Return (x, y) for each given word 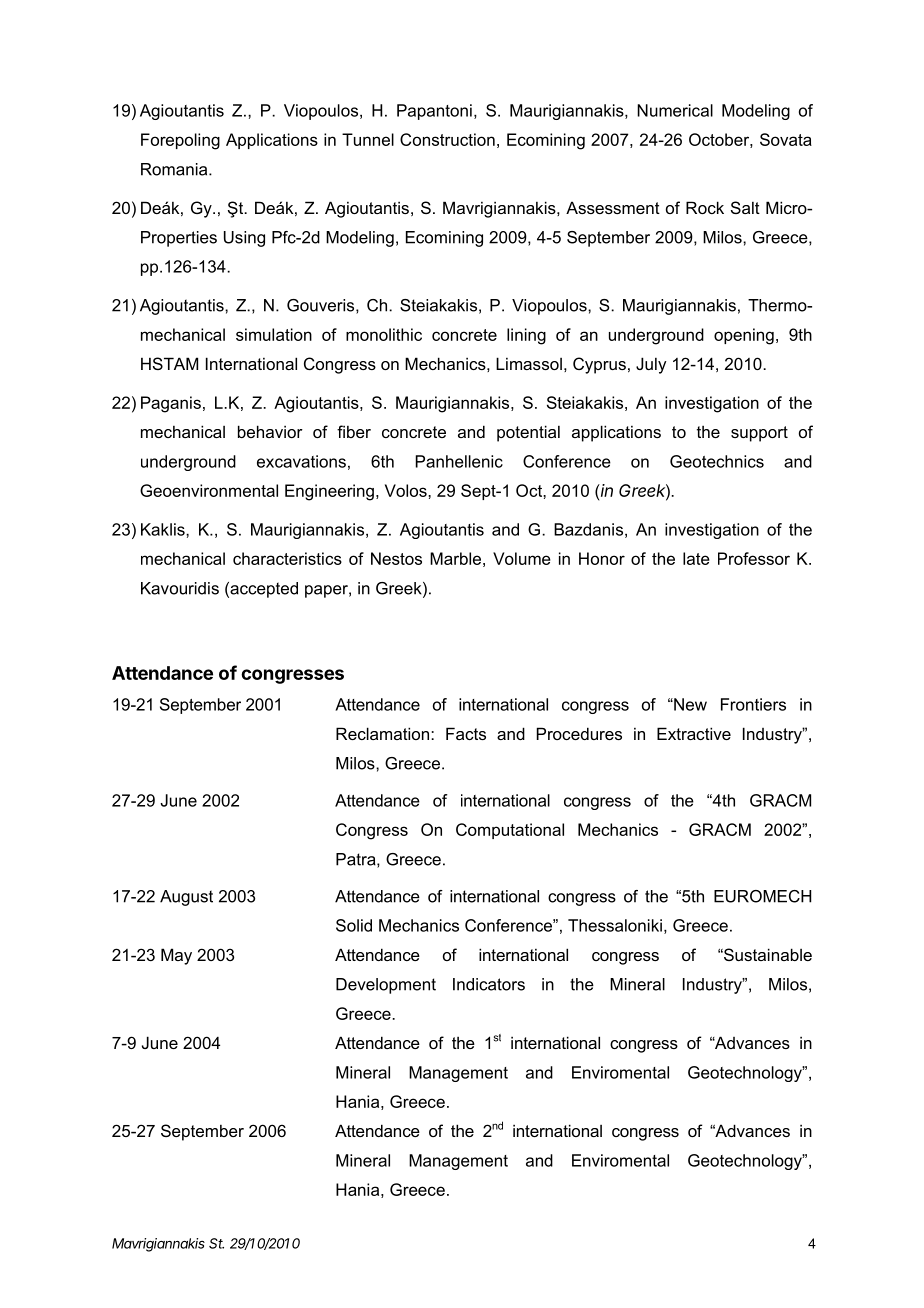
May (176, 956)
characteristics (287, 558)
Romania (175, 169)
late (696, 558)
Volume (522, 558)
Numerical (675, 110)
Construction (447, 139)
